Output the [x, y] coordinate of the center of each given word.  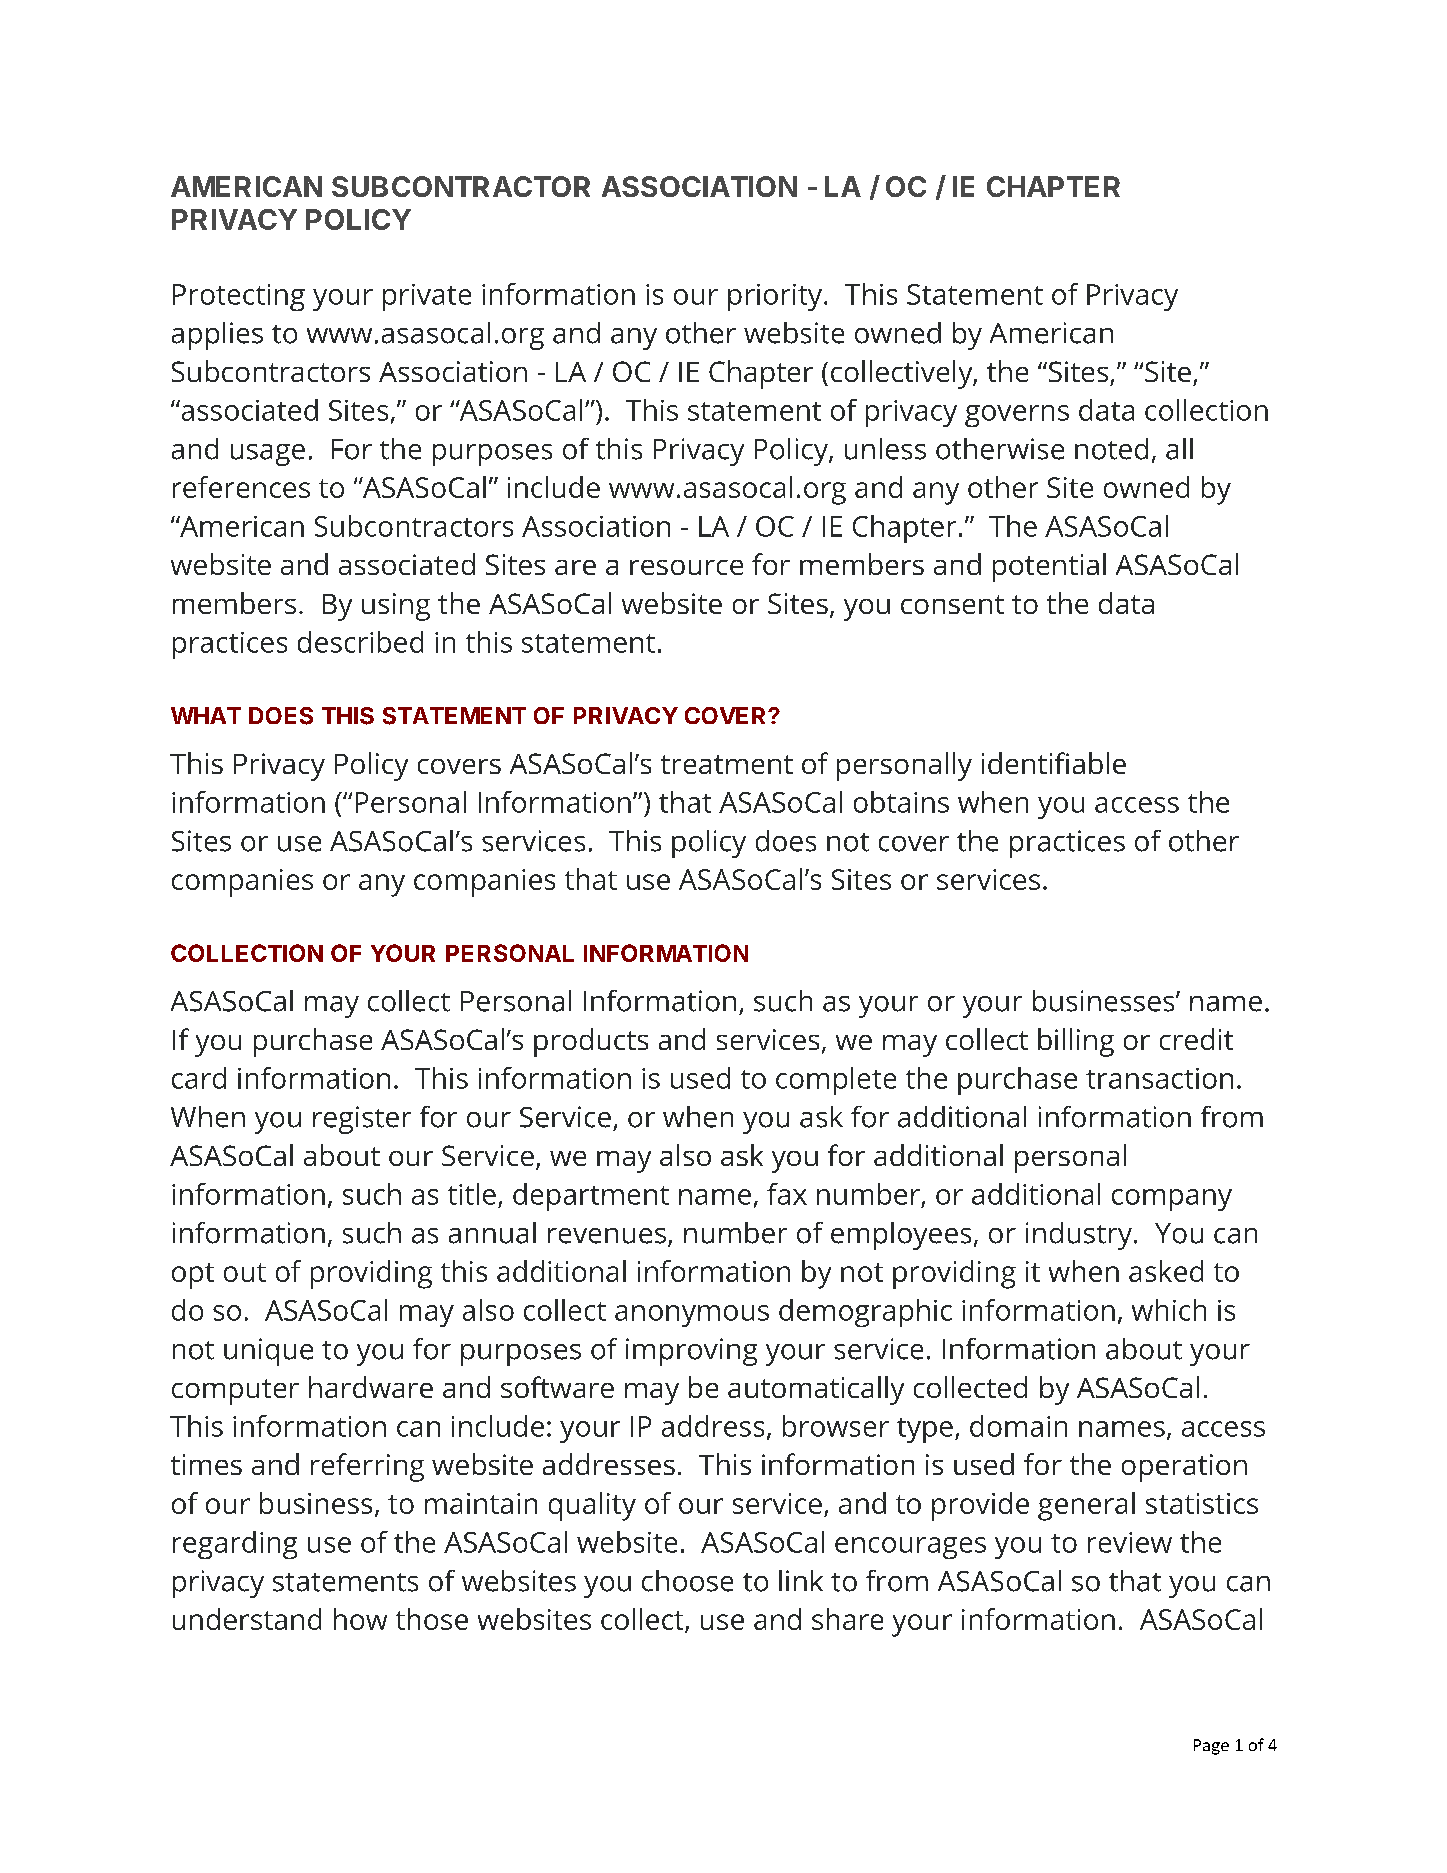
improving [691, 1352]
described [360, 642]
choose [687, 1581]
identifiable [1054, 763]
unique [268, 1352]
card [199, 1078]
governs [1017, 416]
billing [1076, 1042]
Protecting [239, 297]
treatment [727, 764]
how [360, 1619]
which [1169, 1310]
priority [776, 297]
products [591, 1042]
